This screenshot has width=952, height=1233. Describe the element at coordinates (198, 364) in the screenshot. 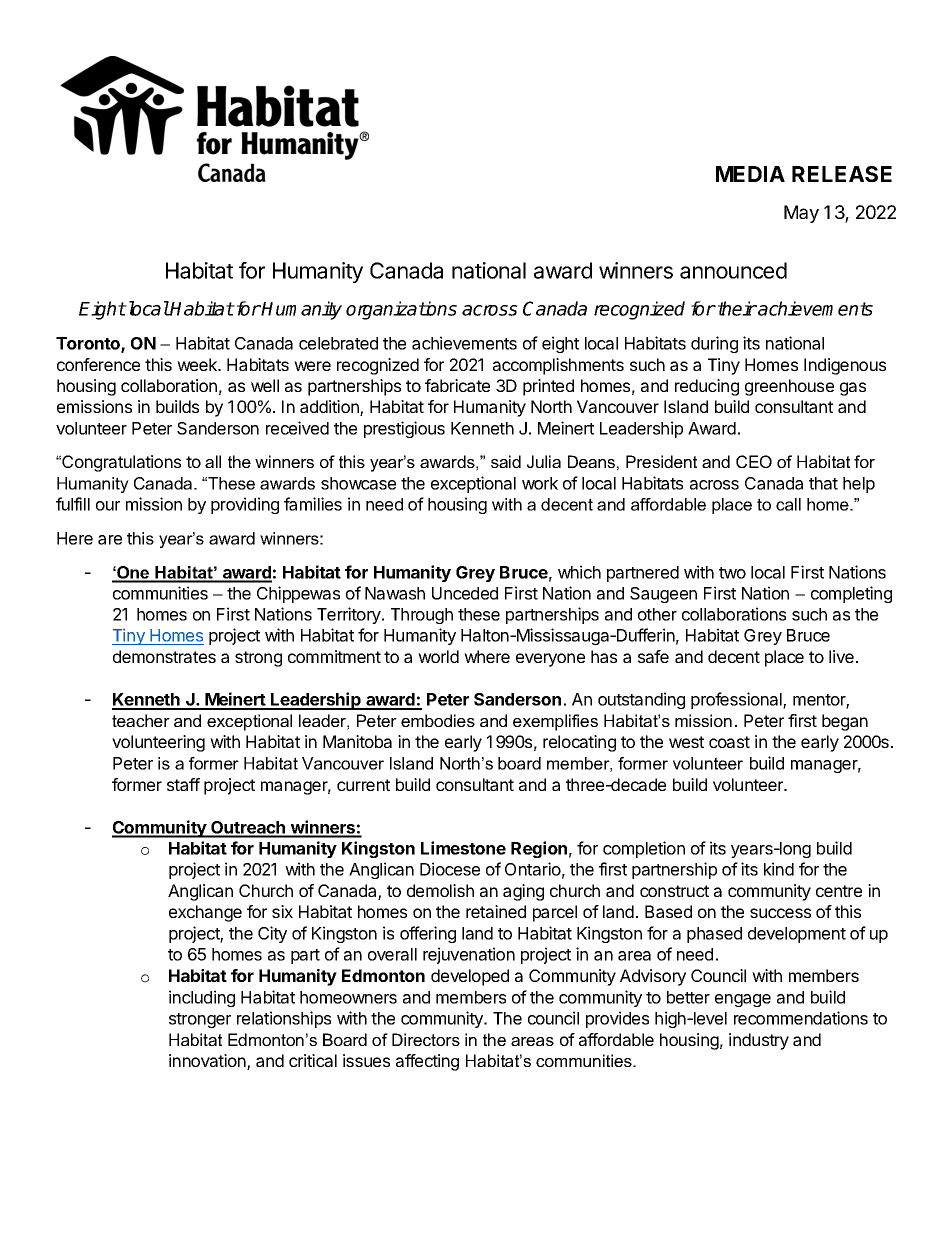

I see `week` at that location.
